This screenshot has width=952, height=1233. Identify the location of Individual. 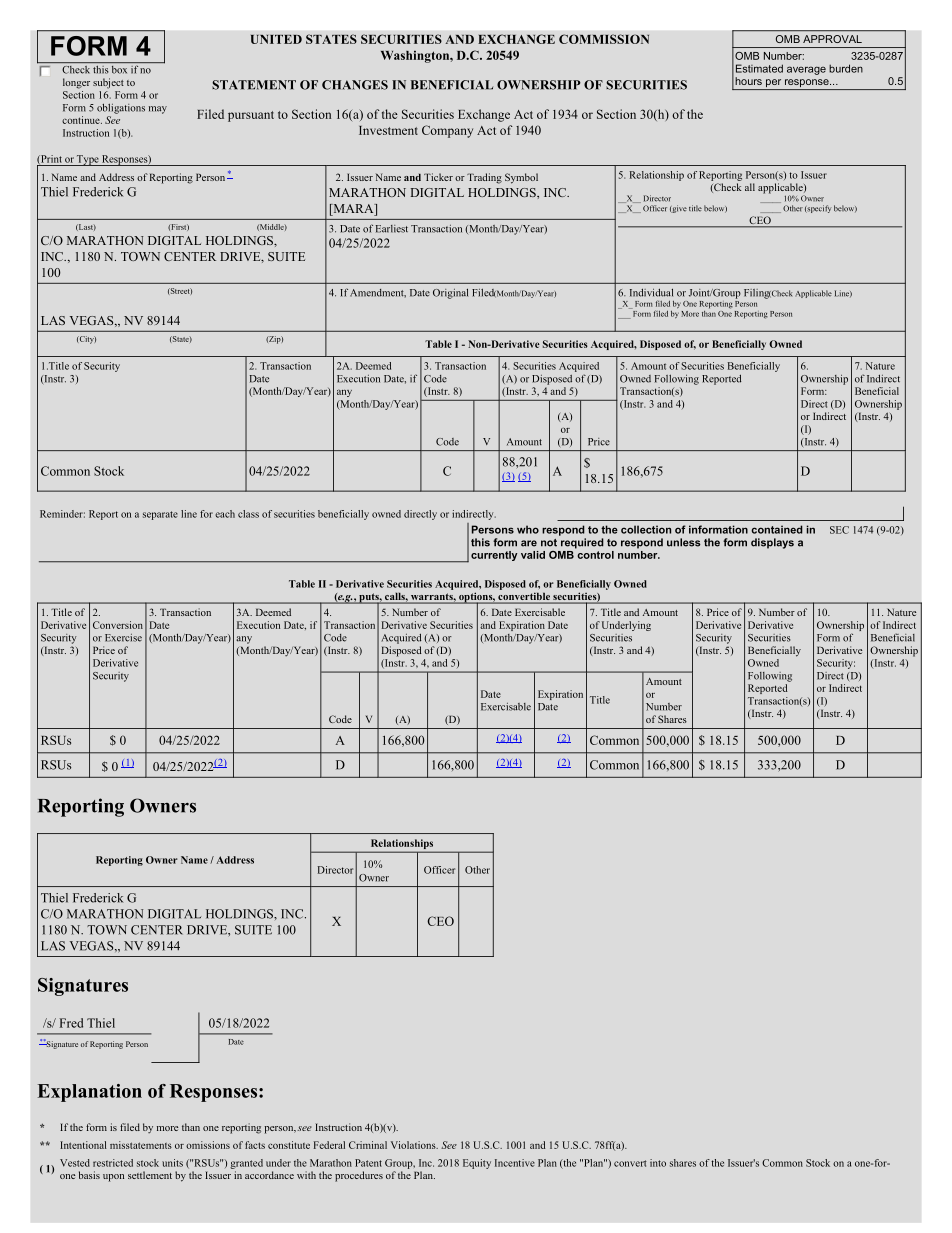
(651, 293).
